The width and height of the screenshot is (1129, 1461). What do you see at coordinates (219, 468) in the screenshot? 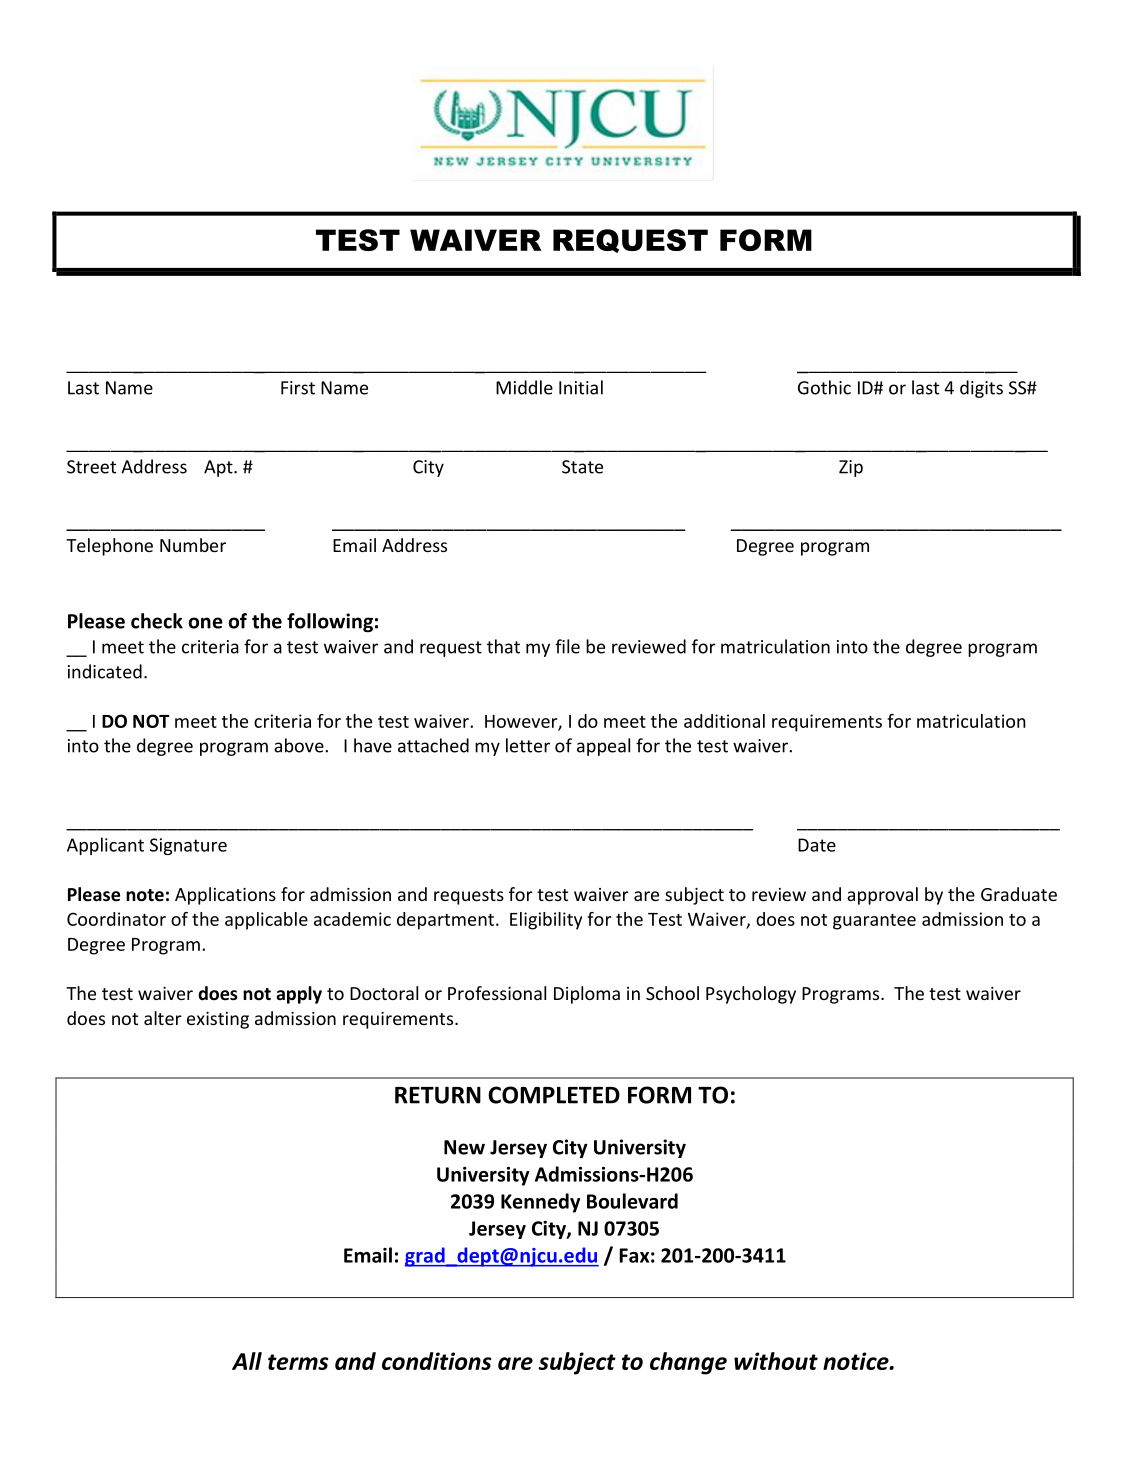
I see `Apt` at bounding box center [219, 468].
